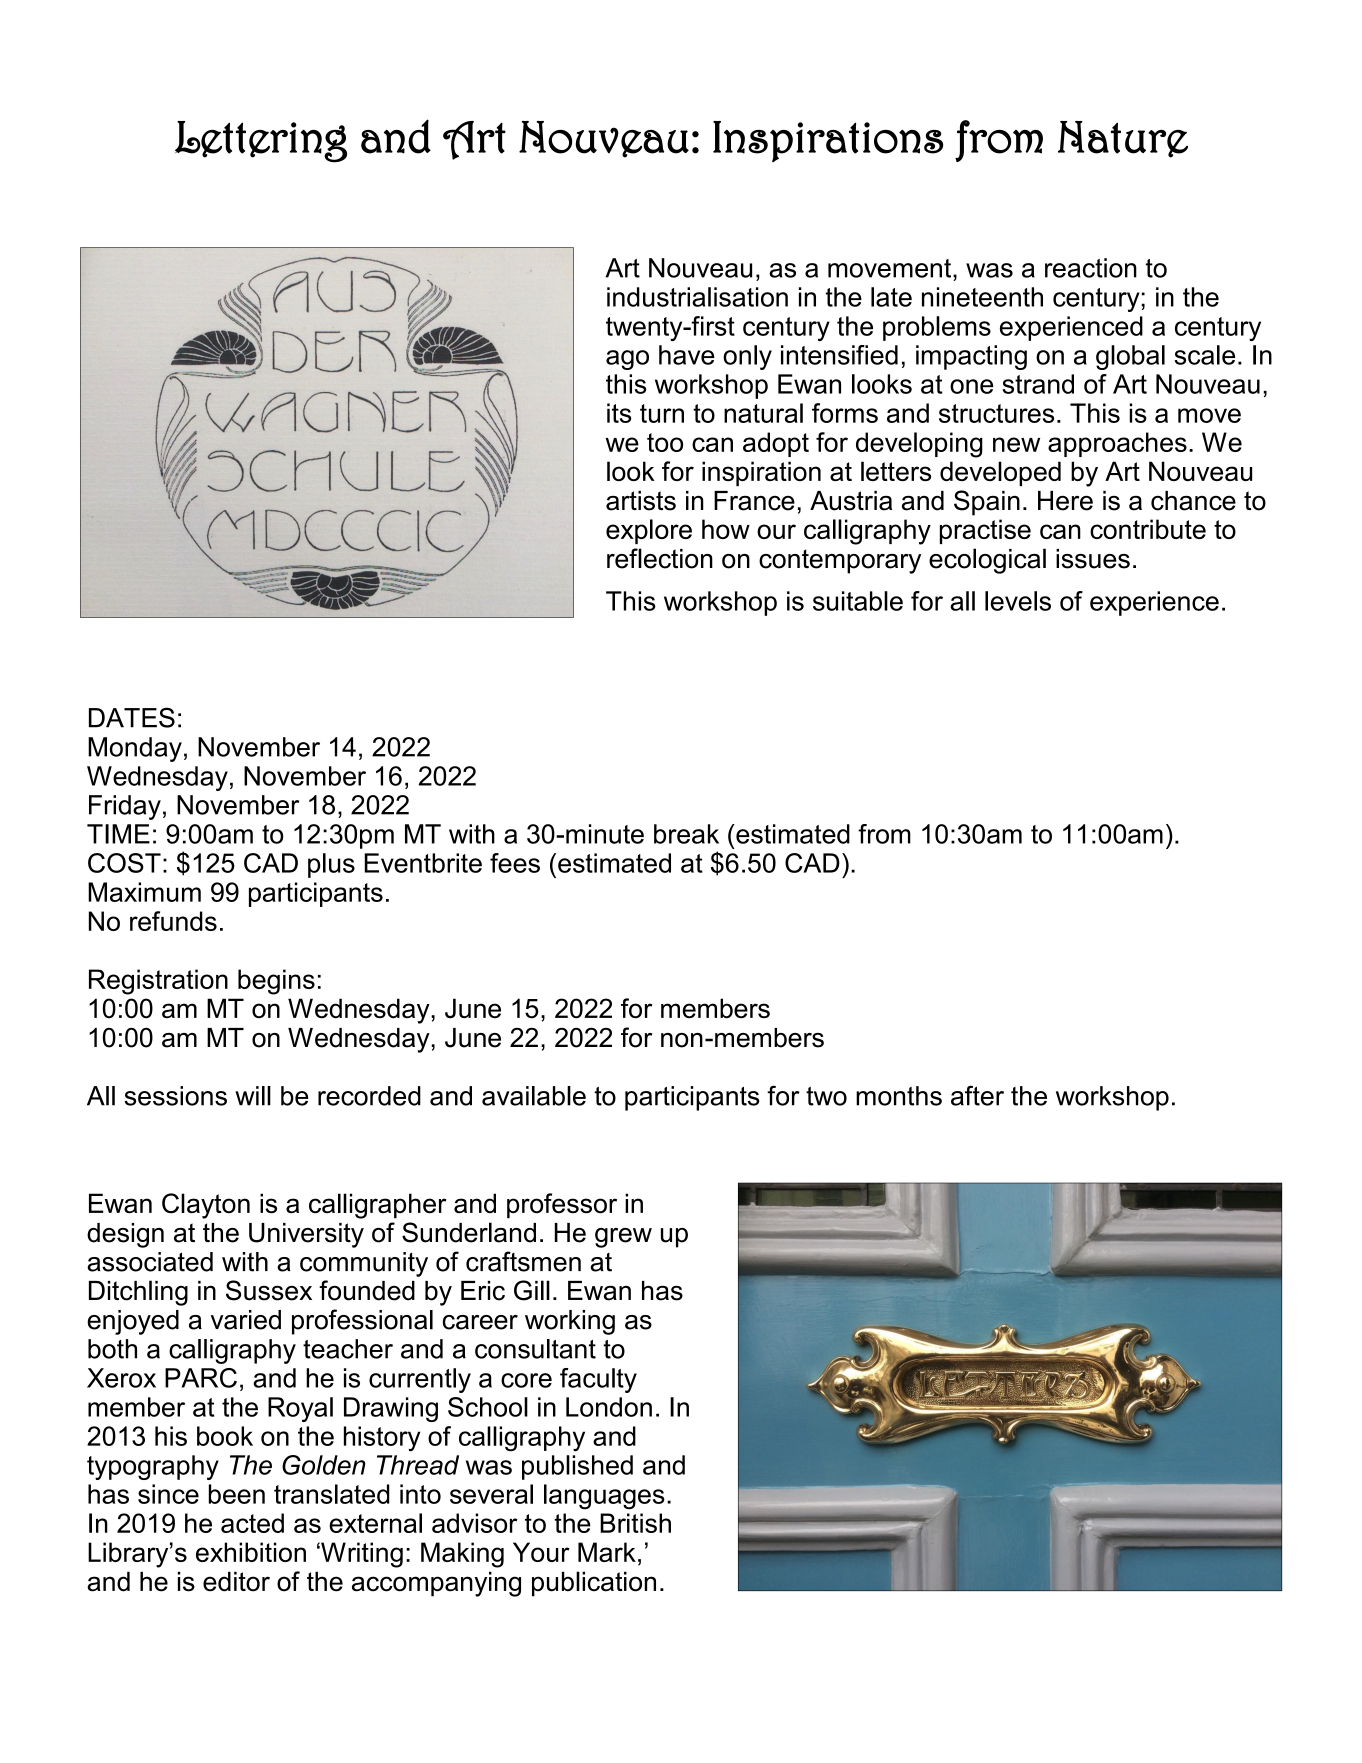 The height and width of the image is (1763, 1362). I want to click on DATES, so click(132, 717).
